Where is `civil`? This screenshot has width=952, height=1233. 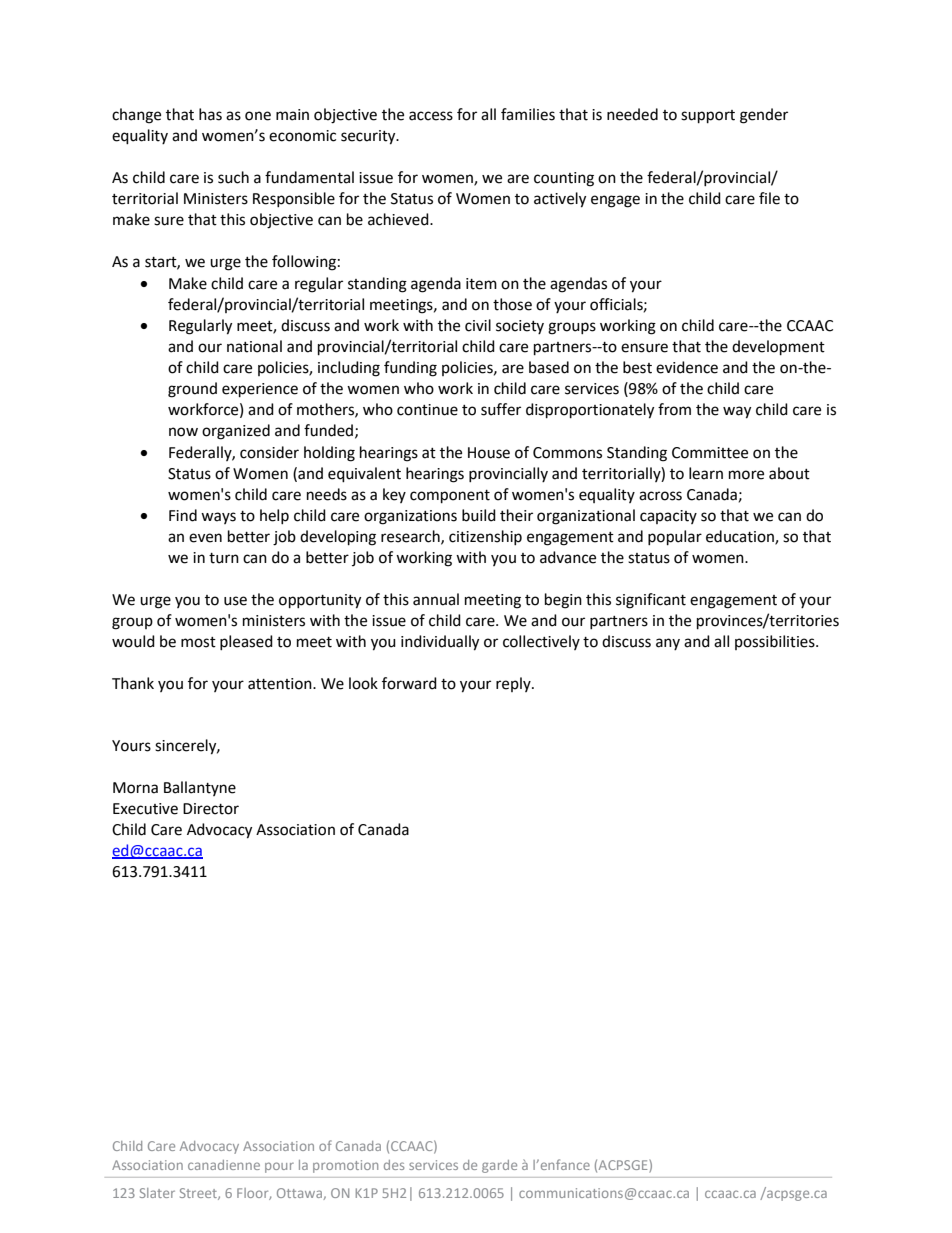 civil is located at coordinates (478, 325).
